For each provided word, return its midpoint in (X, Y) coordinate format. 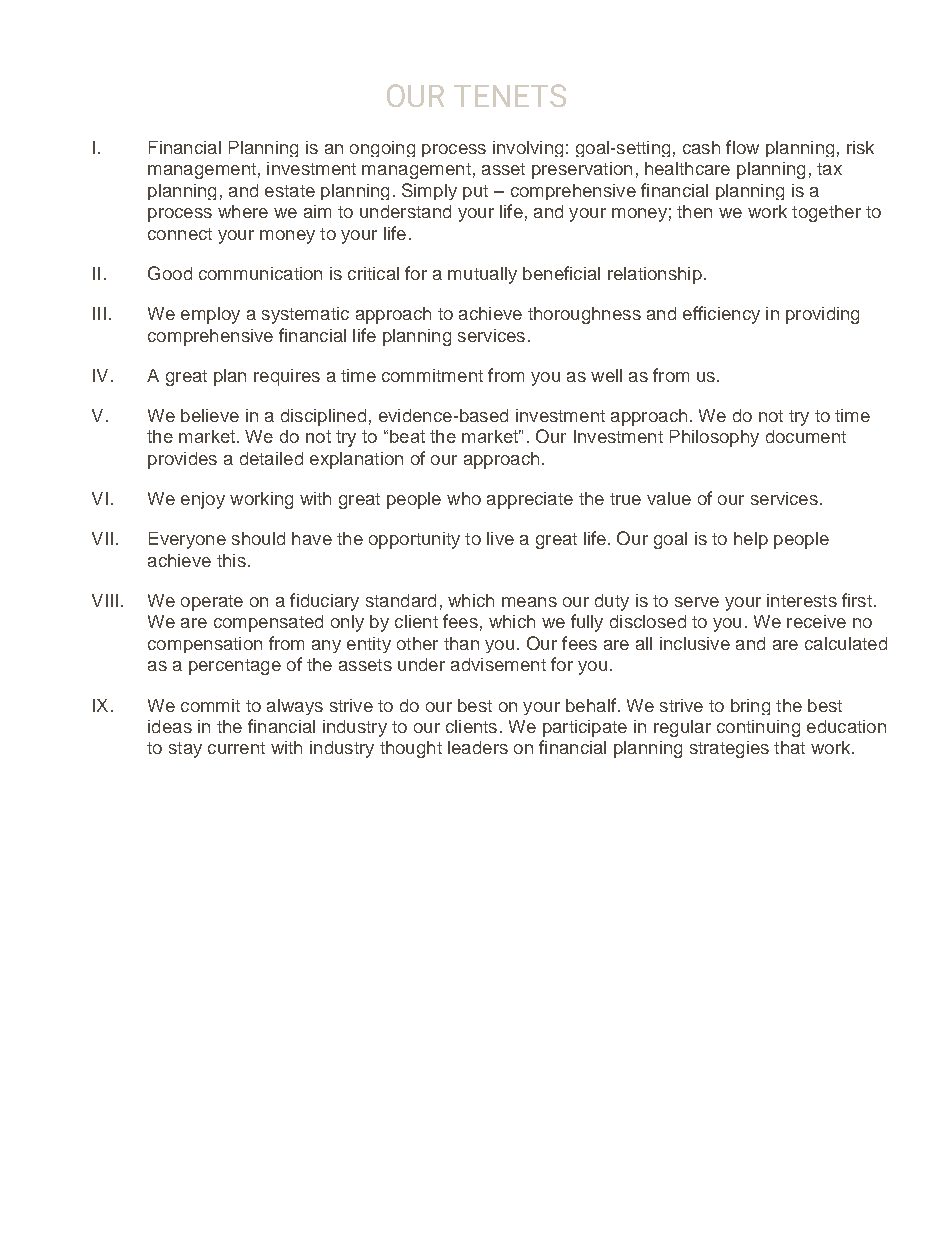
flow (742, 147)
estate (290, 191)
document (806, 436)
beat (407, 436)
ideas (170, 726)
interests (802, 600)
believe (210, 415)
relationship (655, 275)
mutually (482, 275)
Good (170, 273)
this (231, 560)
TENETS (510, 95)
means (529, 602)
